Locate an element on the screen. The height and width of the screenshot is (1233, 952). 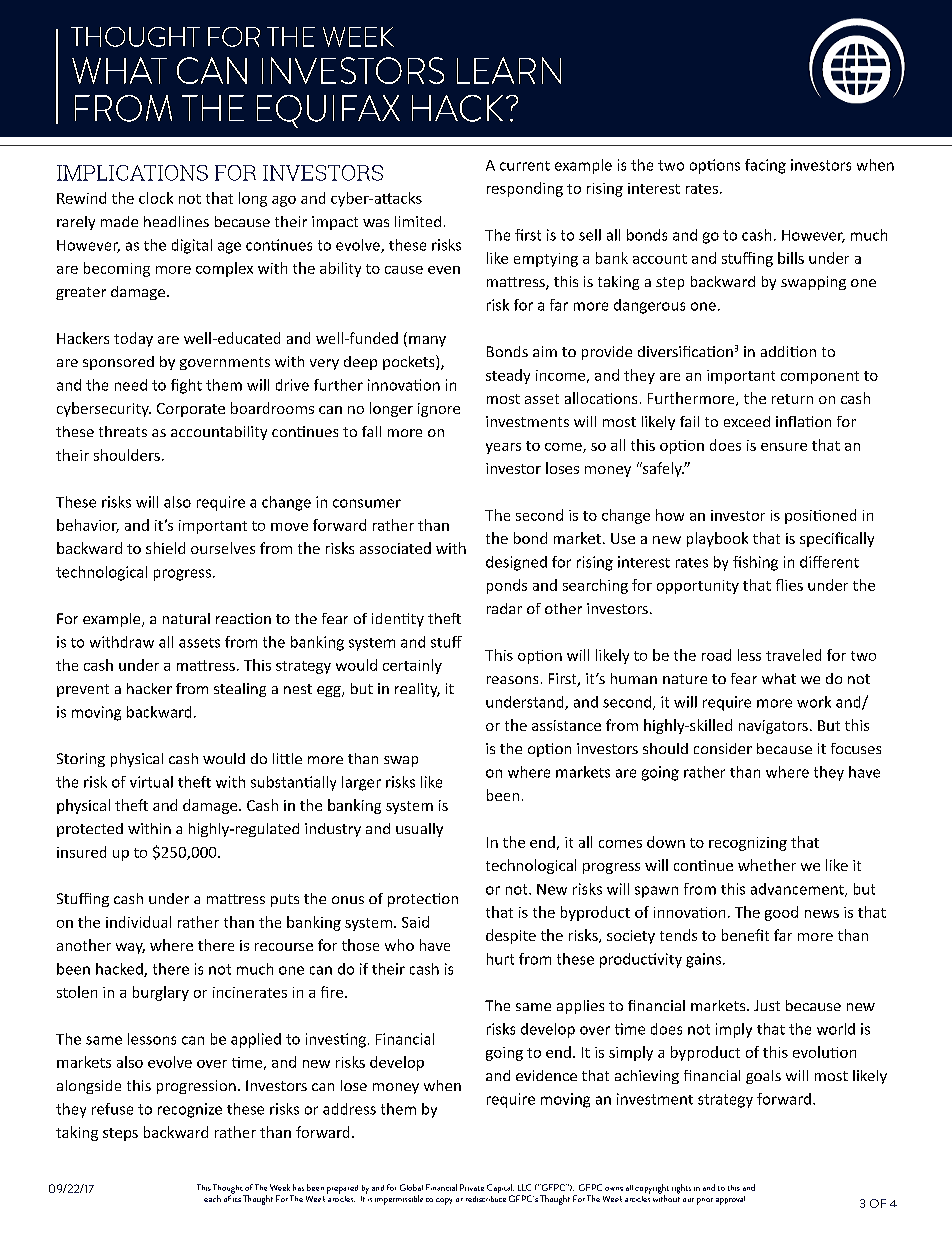
traveled is located at coordinates (793, 655).
